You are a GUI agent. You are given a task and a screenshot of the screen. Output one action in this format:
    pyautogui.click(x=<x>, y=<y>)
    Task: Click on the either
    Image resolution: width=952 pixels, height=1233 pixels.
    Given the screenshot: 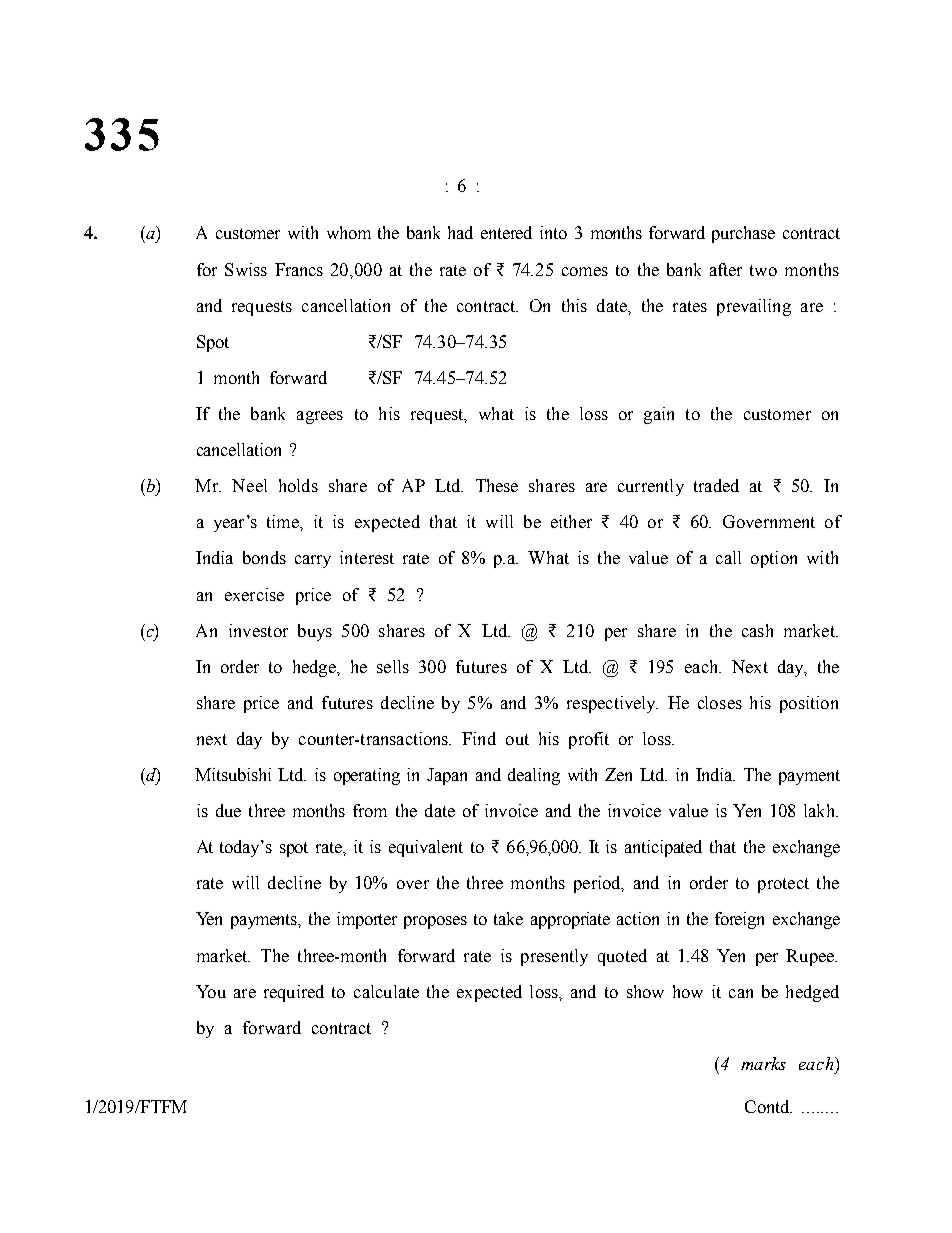 What is the action you would take?
    pyautogui.click(x=571, y=521)
